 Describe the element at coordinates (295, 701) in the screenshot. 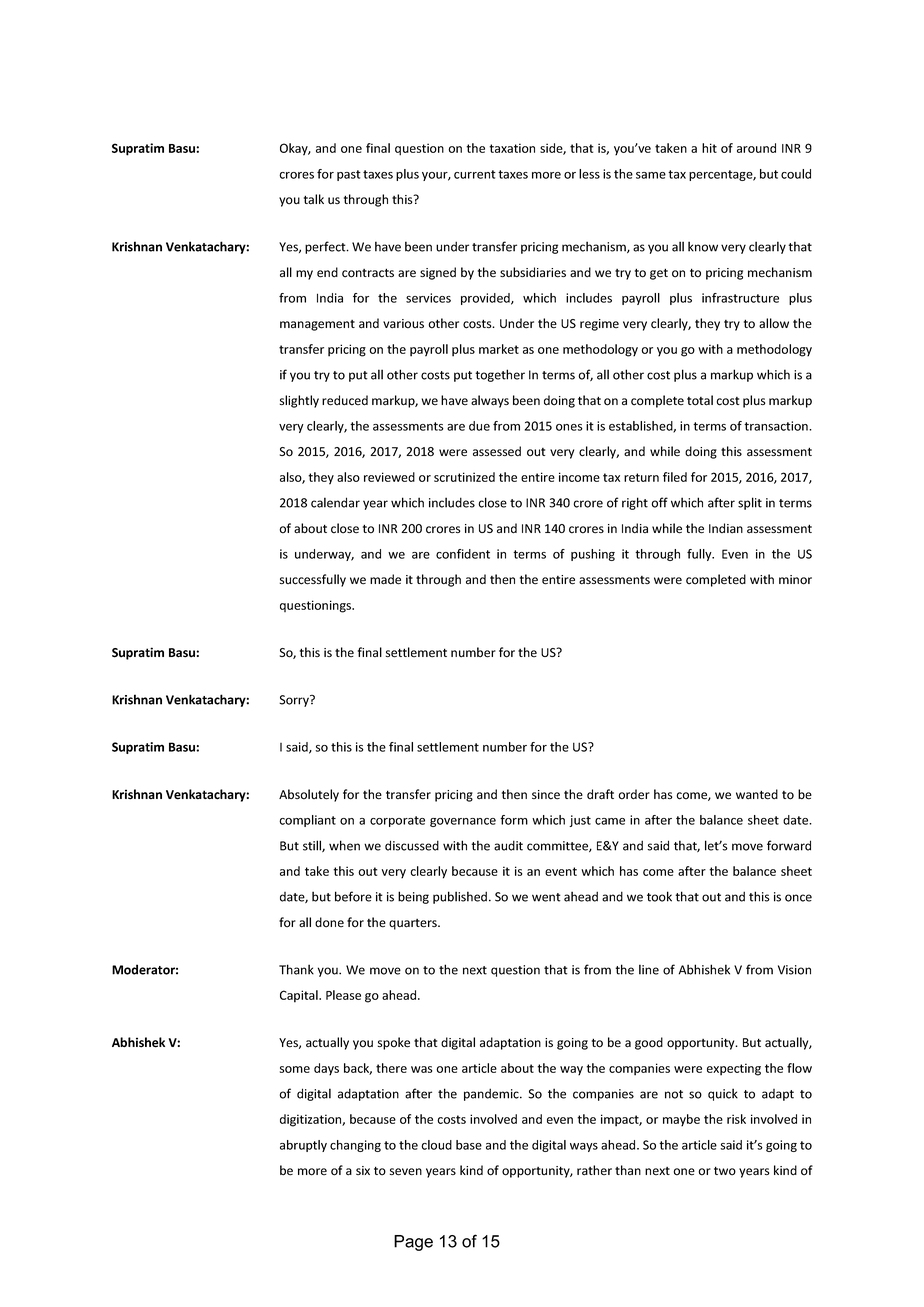

I see `Sorry` at that location.
